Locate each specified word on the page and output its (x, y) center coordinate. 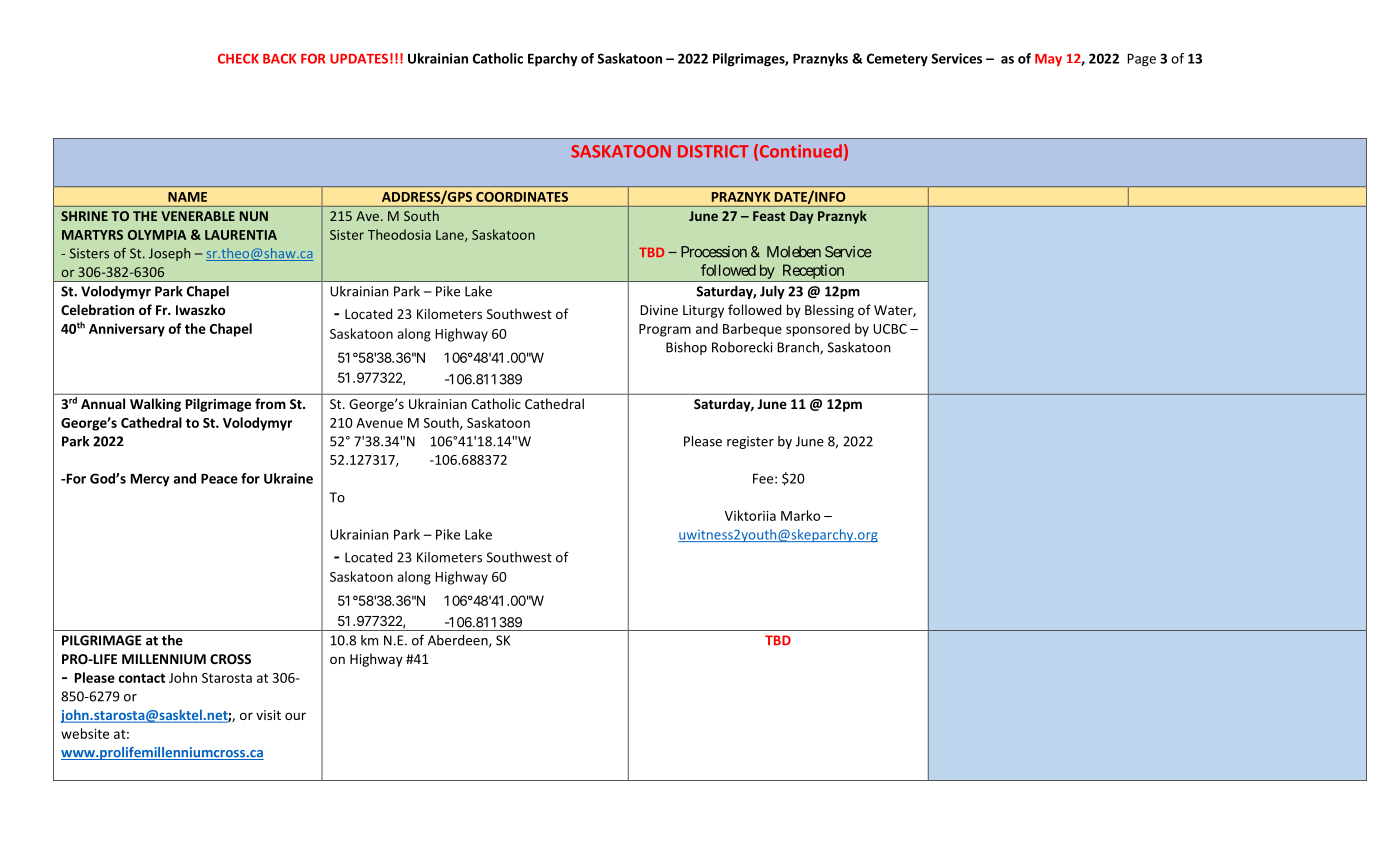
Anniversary (127, 330)
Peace (219, 479)
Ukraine (288, 478)
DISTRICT (713, 151)
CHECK (238, 58)
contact (142, 678)
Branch (799, 348)
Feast (769, 216)
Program (665, 330)
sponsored (818, 330)
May (1048, 60)
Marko (800, 515)
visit (268, 715)
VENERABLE (198, 216)
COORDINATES (522, 197)
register (750, 442)
